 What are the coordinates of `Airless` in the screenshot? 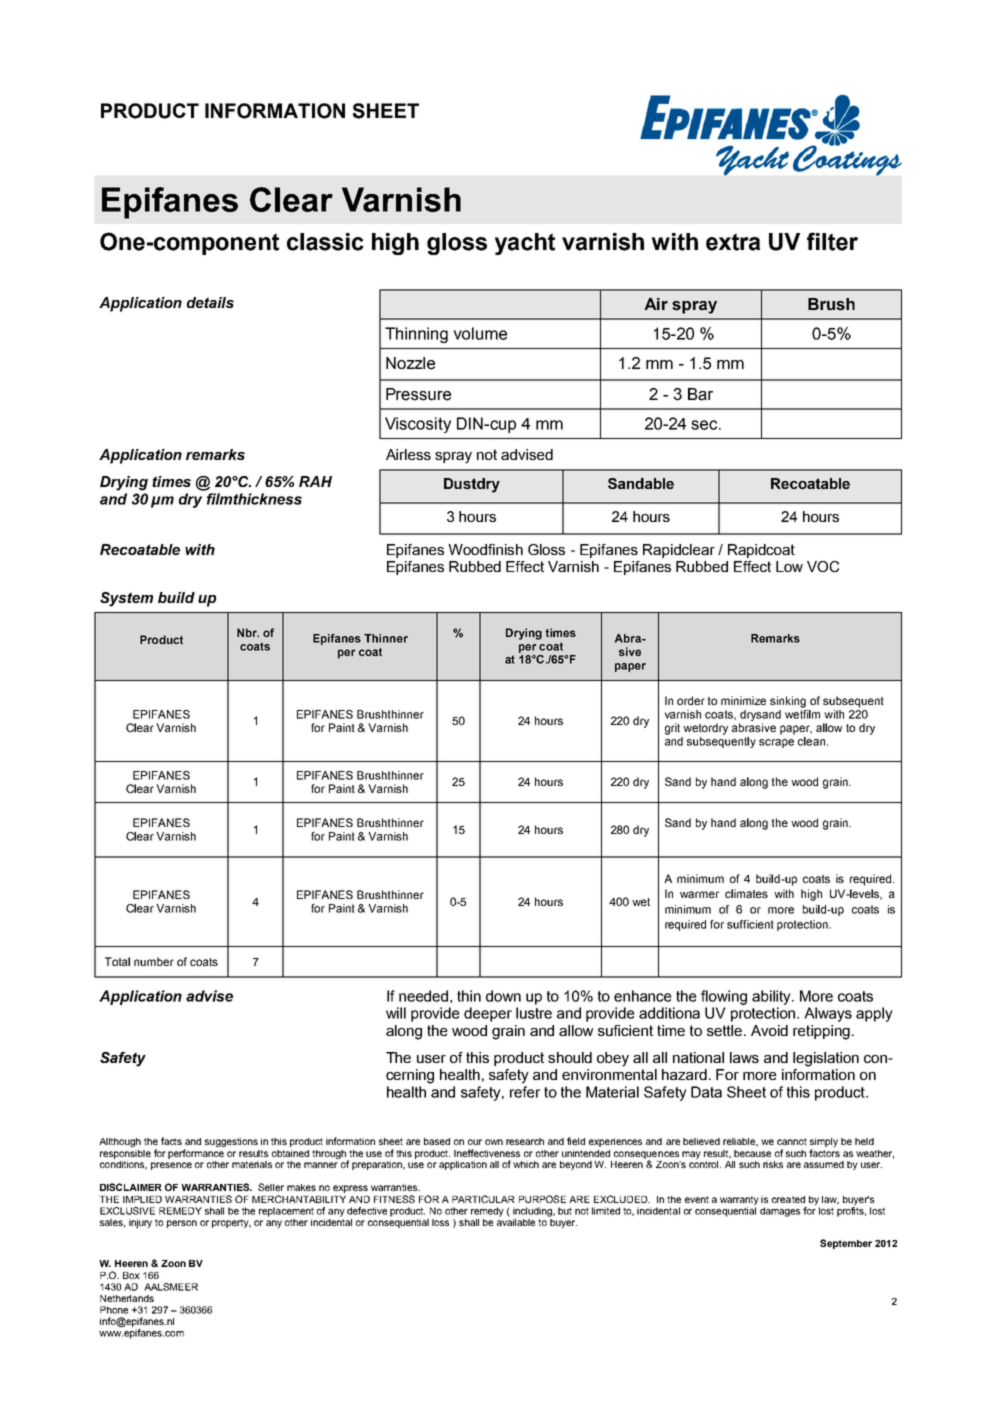 It's located at (408, 454).
